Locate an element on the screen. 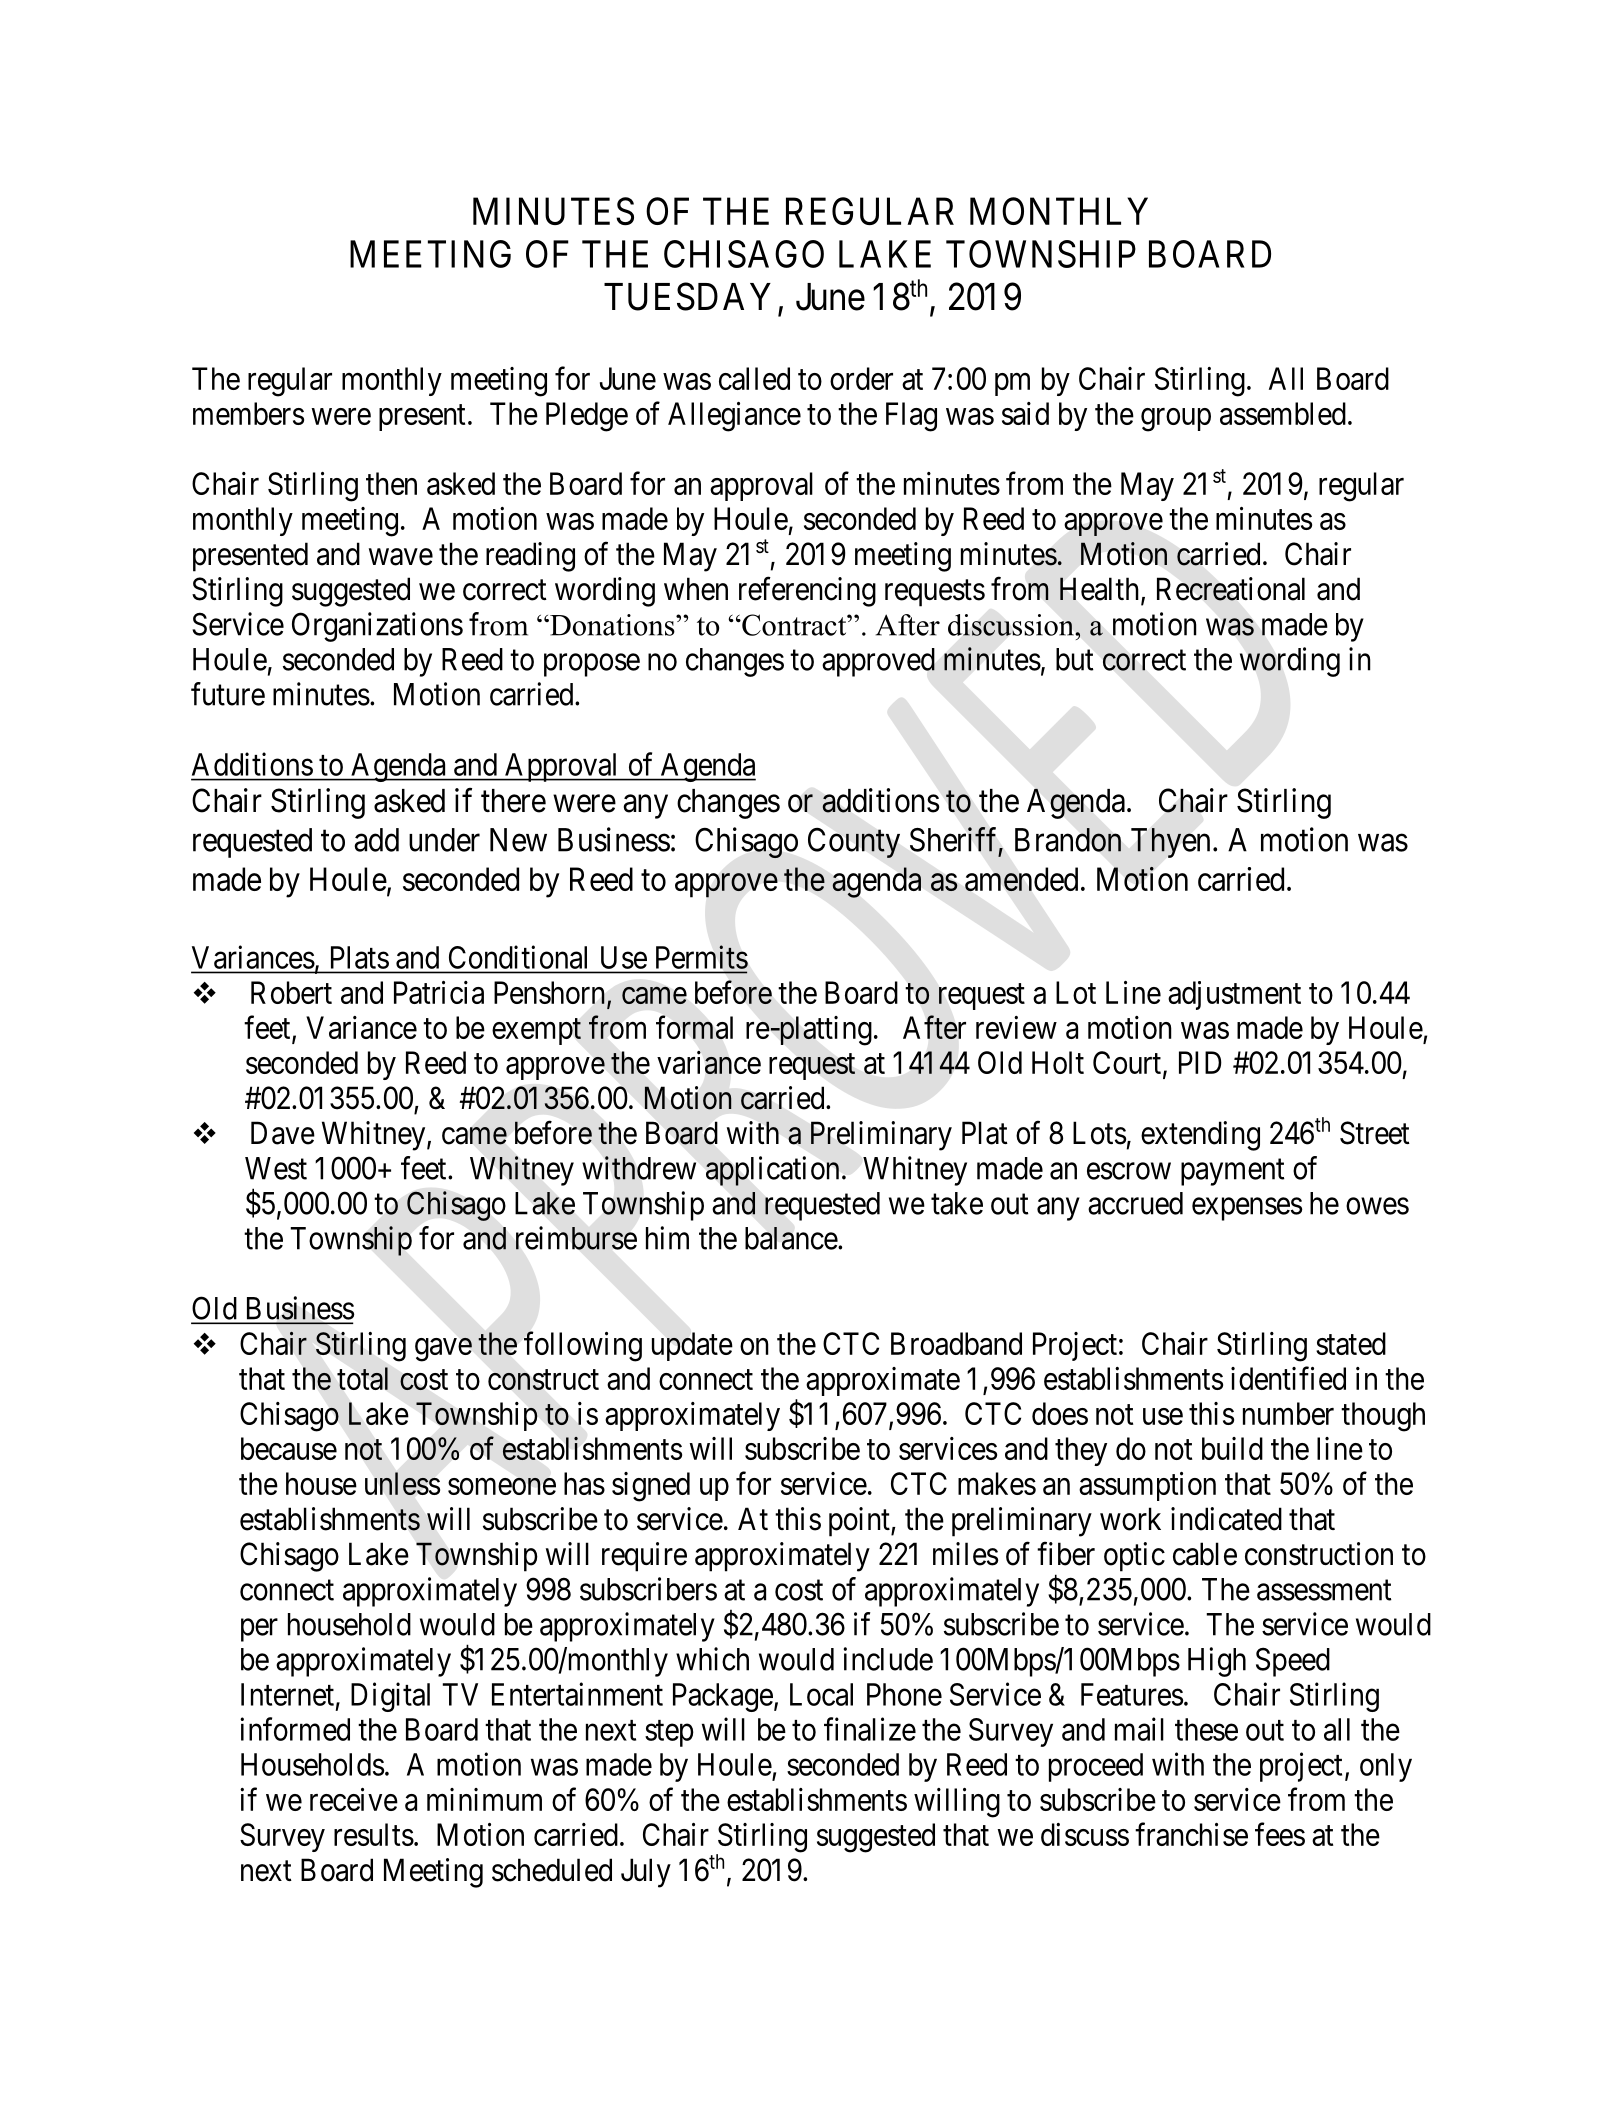 Image resolution: width=1624 pixels, height=2101 pixels. under is located at coordinates (444, 840).
